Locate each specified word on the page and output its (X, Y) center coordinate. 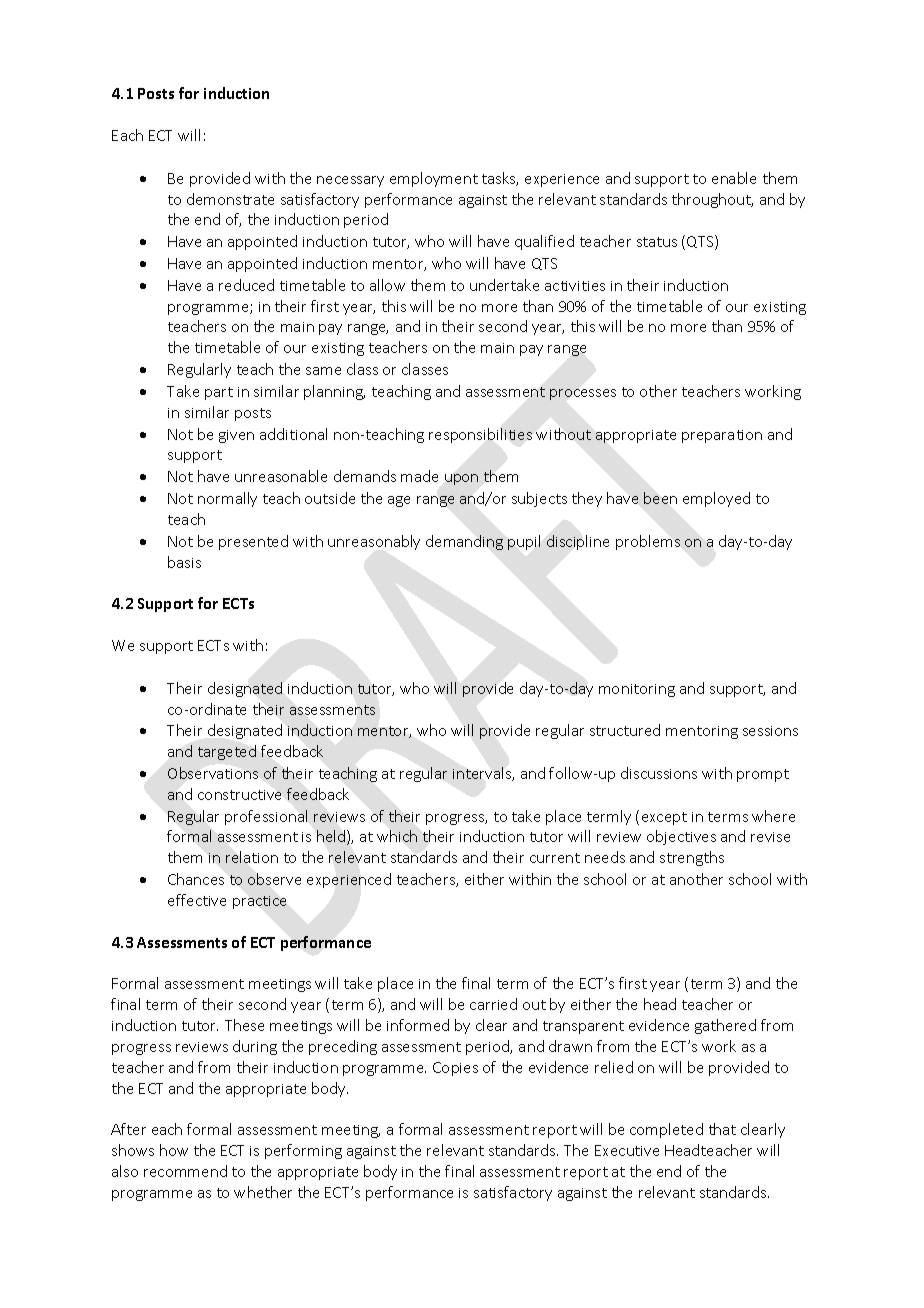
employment (434, 179)
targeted (227, 752)
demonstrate (230, 199)
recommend (185, 1171)
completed (666, 1130)
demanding (464, 542)
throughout (712, 200)
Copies (455, 1069)
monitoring (637, 690)
